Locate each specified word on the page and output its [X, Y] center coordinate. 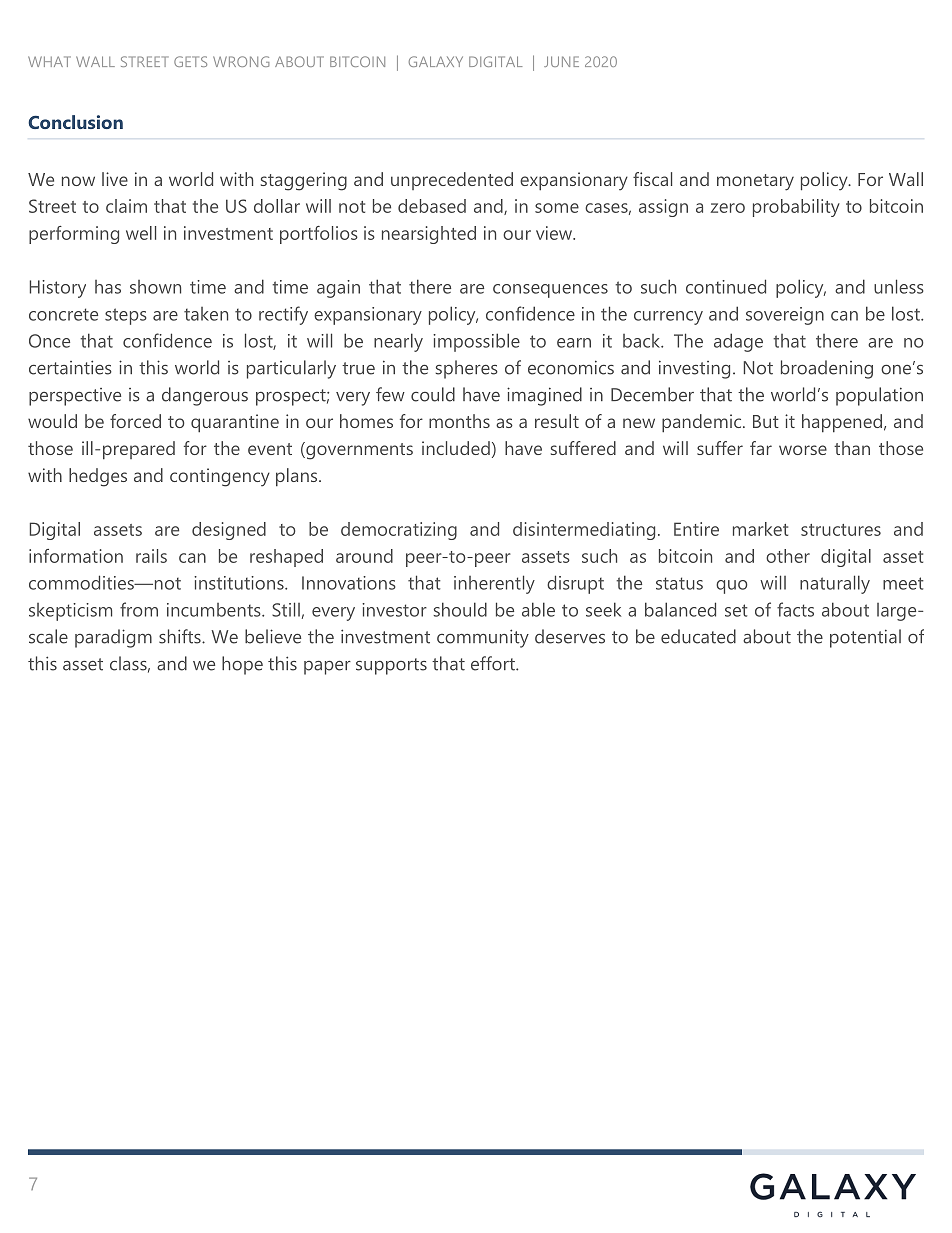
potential [865, 638]
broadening [827, 369]
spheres [467, 369]
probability [796, 208]
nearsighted [429, 235]
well [141, 233]
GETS [190, 61]
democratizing [399, 531]
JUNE [561, 61]
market [760, 529]
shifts [181, 636]
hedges [98, 477]
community [483, 638]
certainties [70, 367]
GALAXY [436, 61]
